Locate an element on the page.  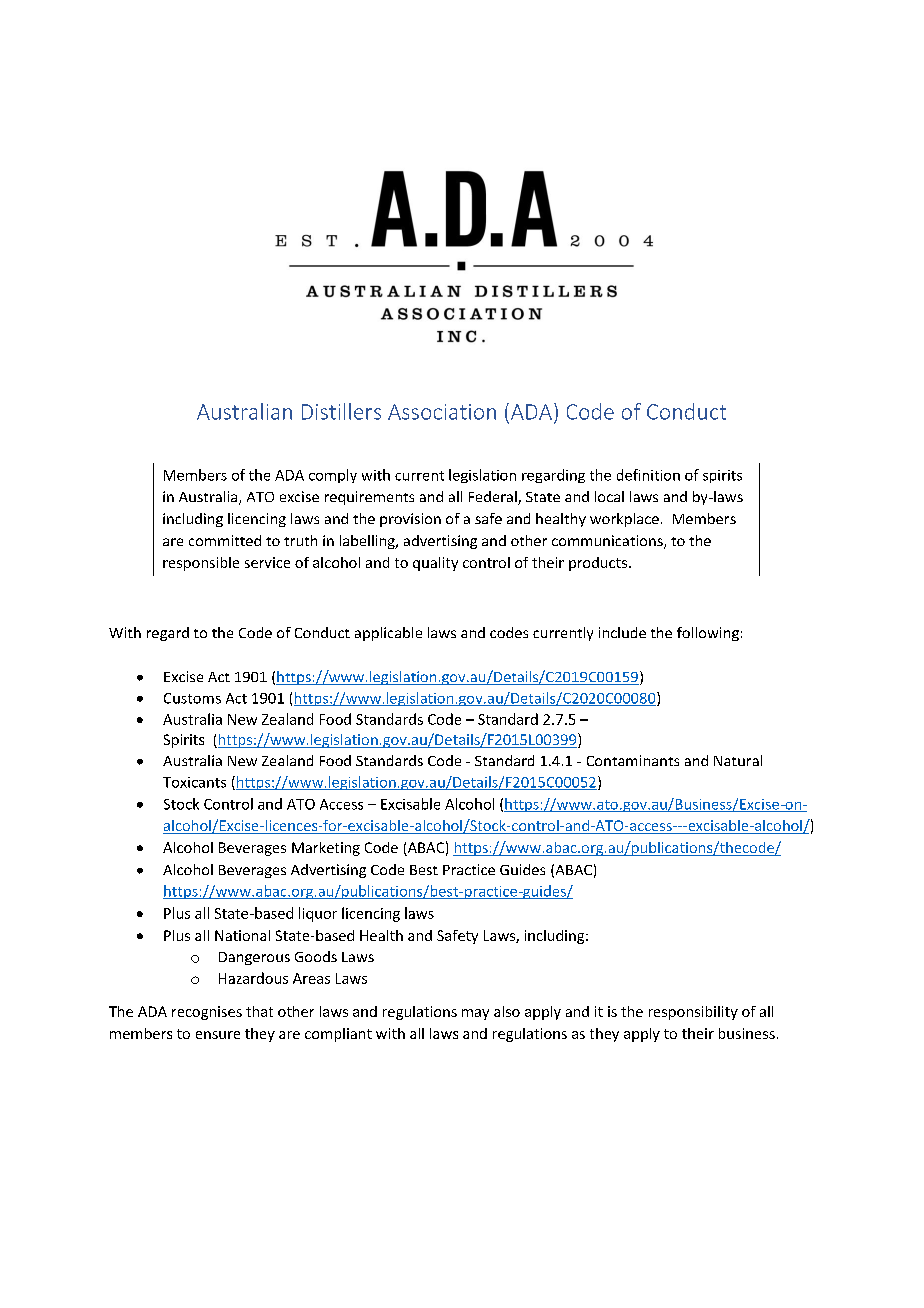
Contaminants is located at coordinates (633, 760).
